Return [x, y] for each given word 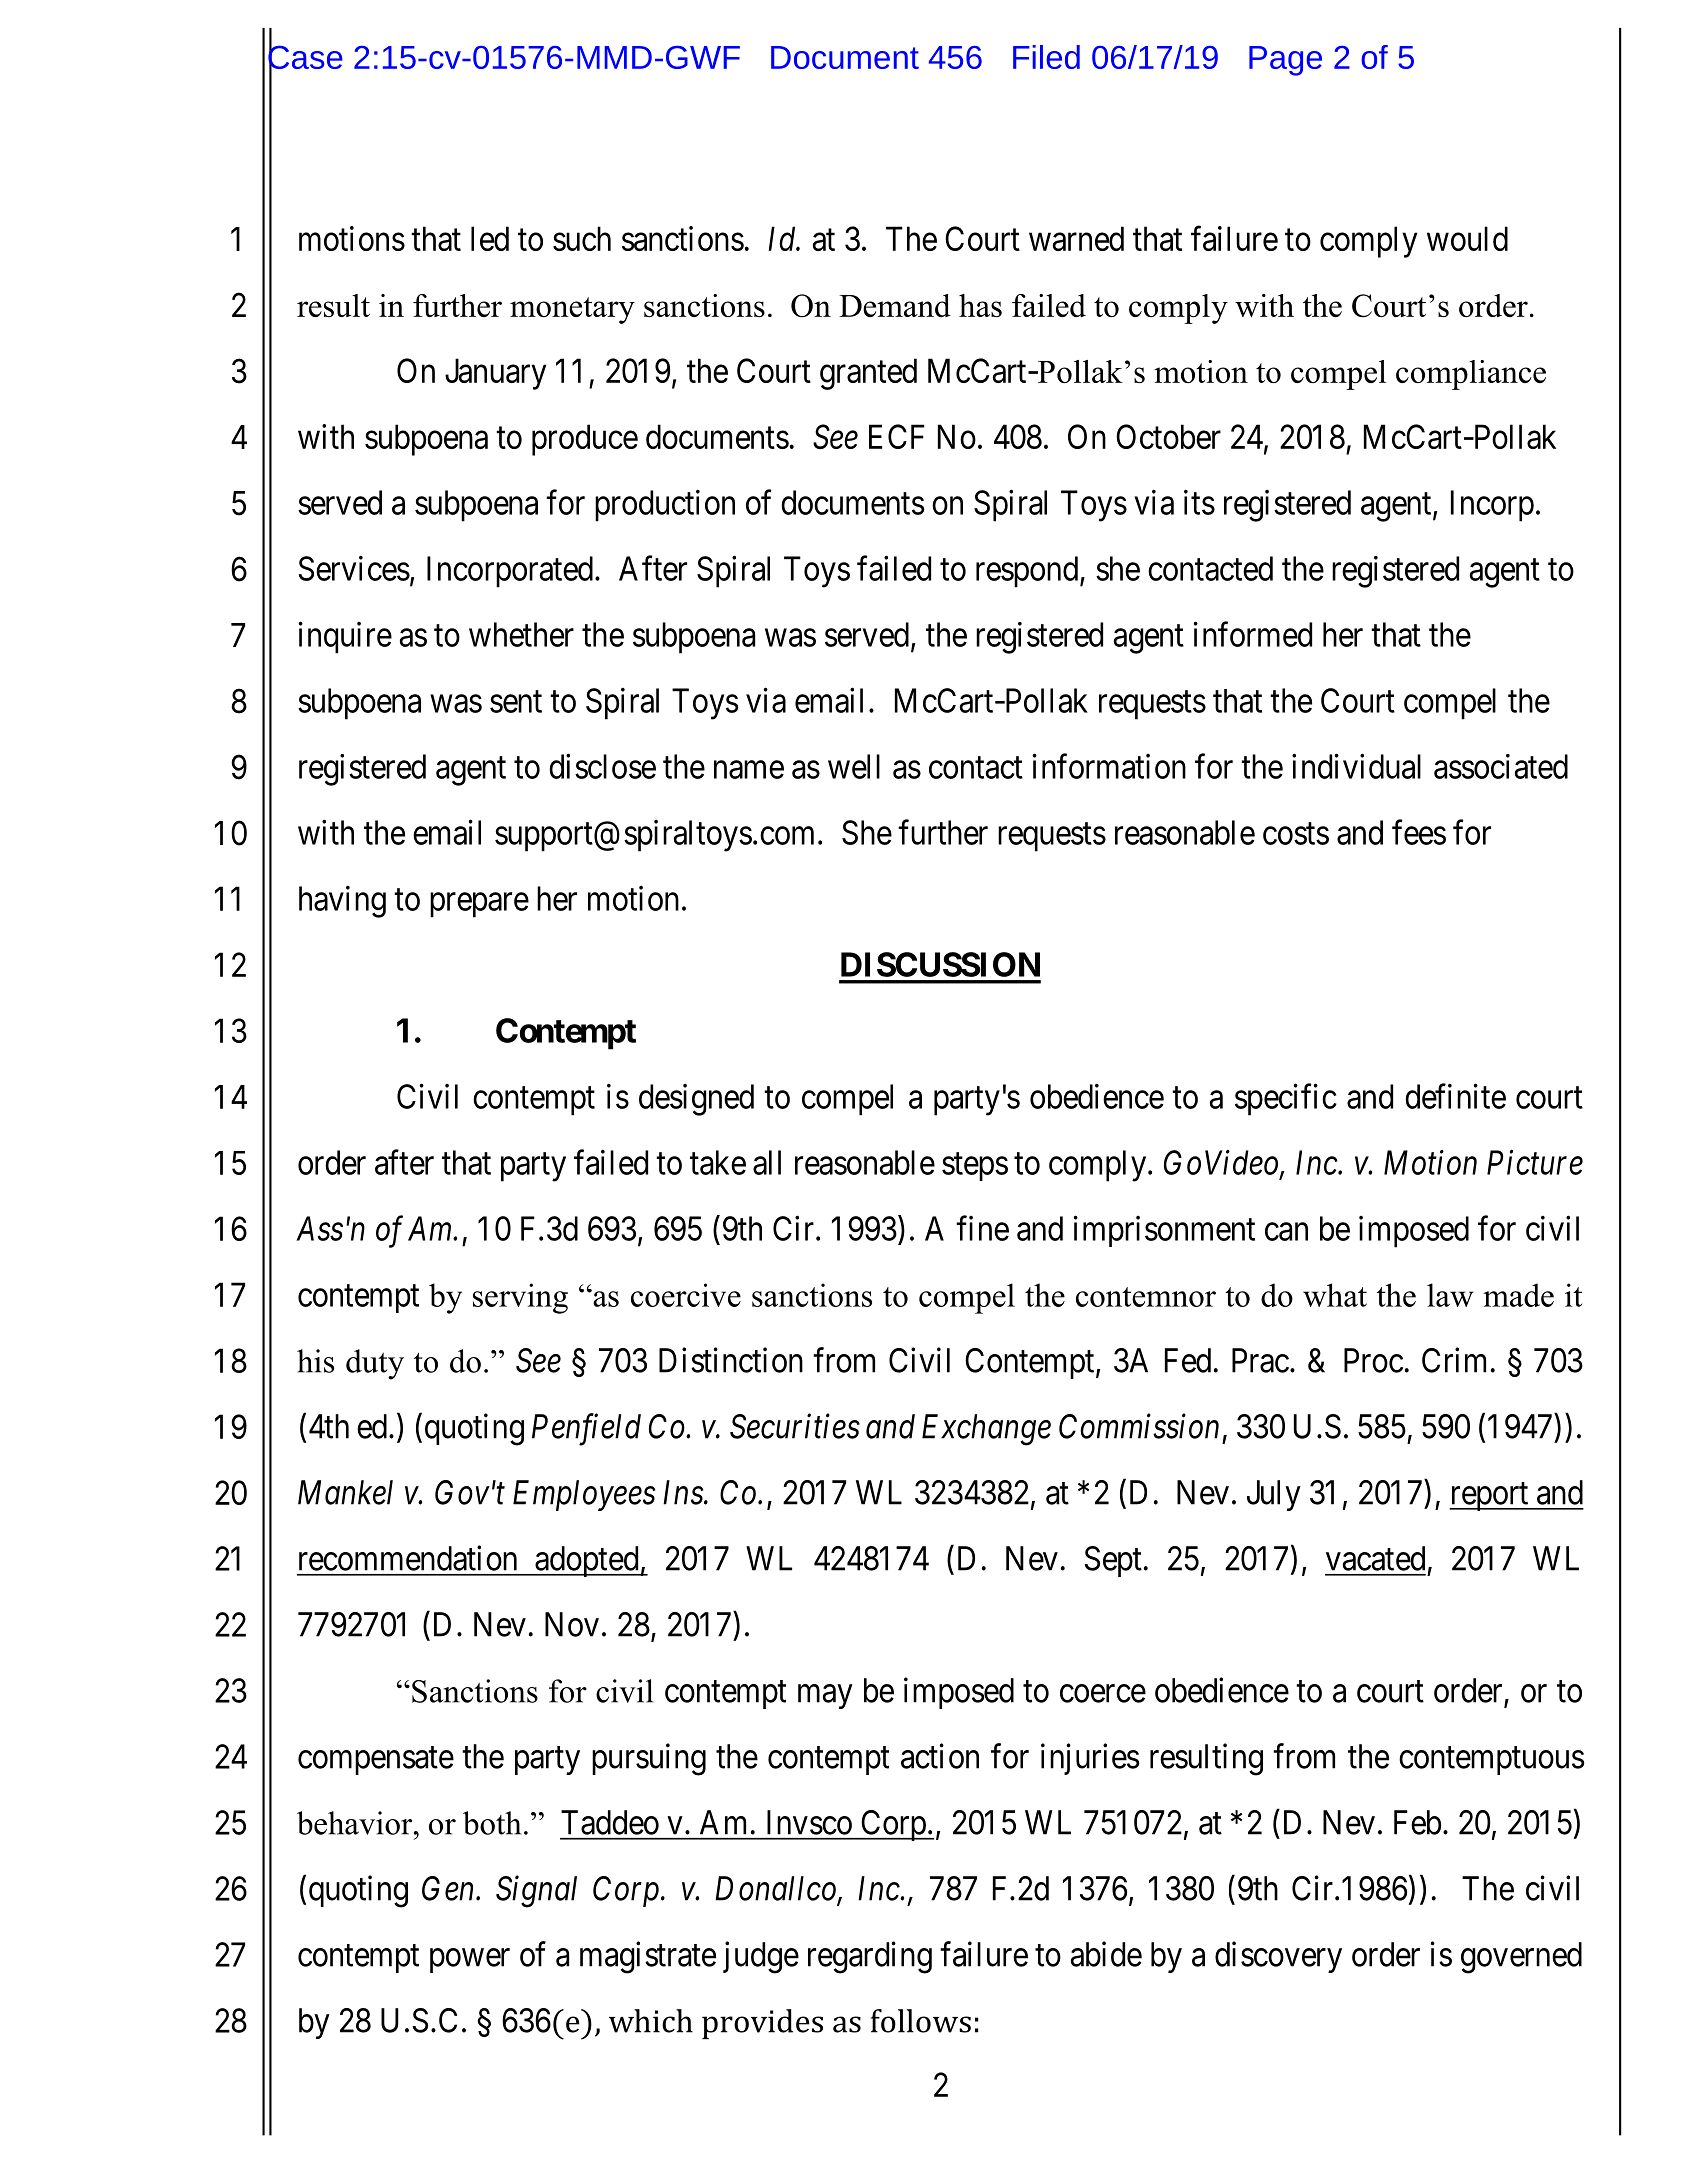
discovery [1278, 1957]
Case [305, 57]
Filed [1046, 57]
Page [1285, 61]
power [470, 1961]
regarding [870, 1957]
